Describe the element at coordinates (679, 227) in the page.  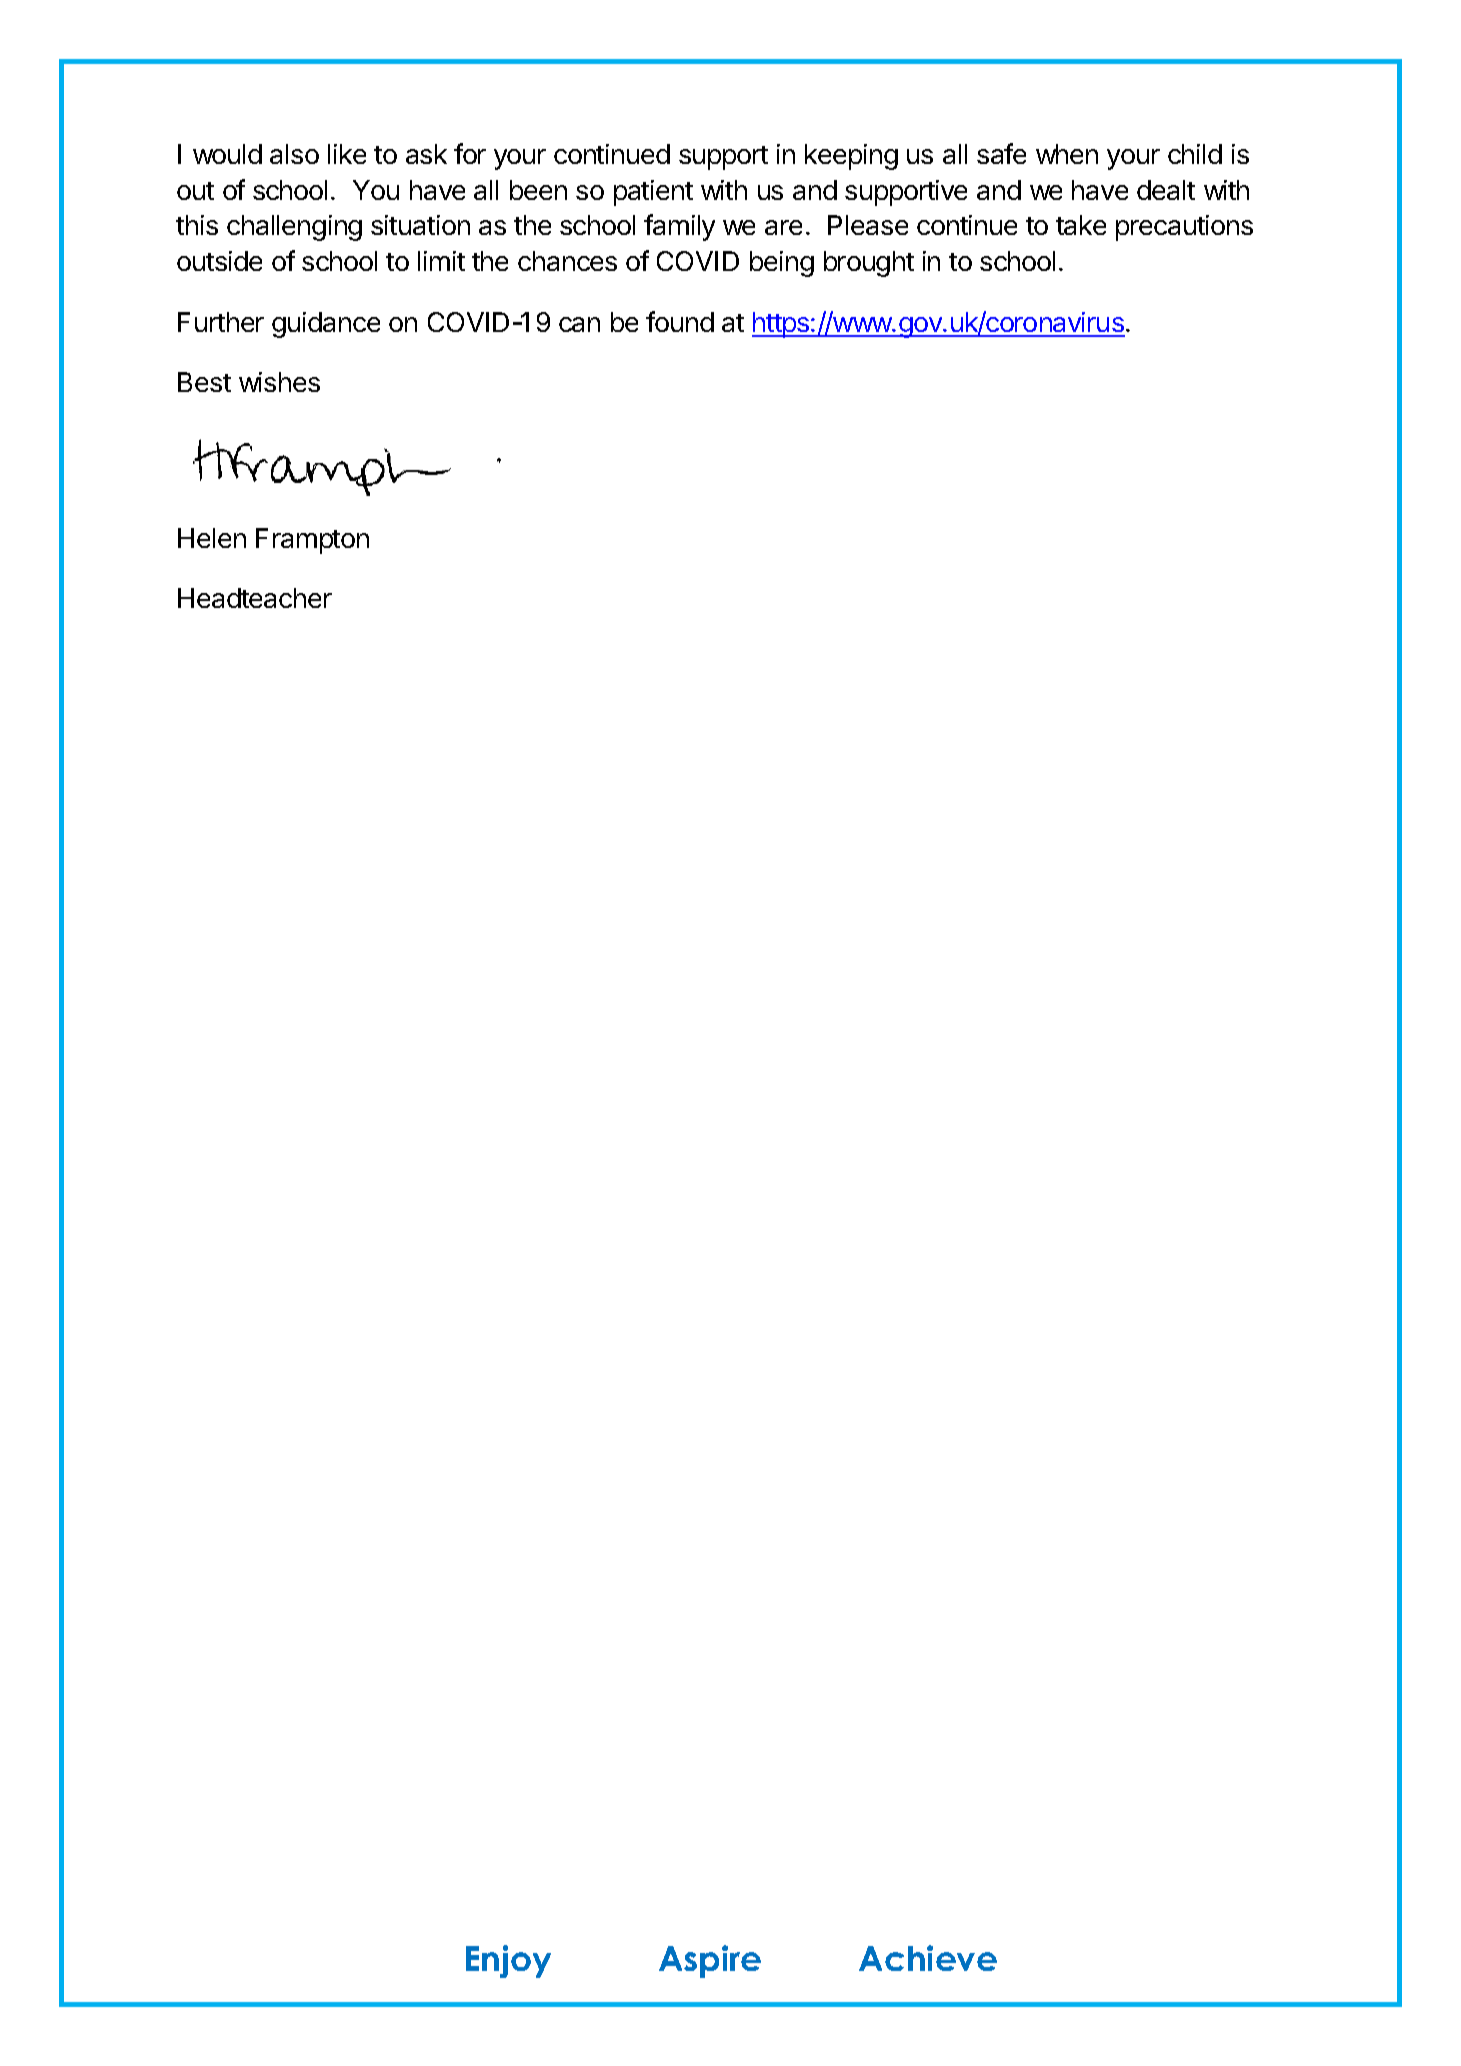
I see `family` at that location.
